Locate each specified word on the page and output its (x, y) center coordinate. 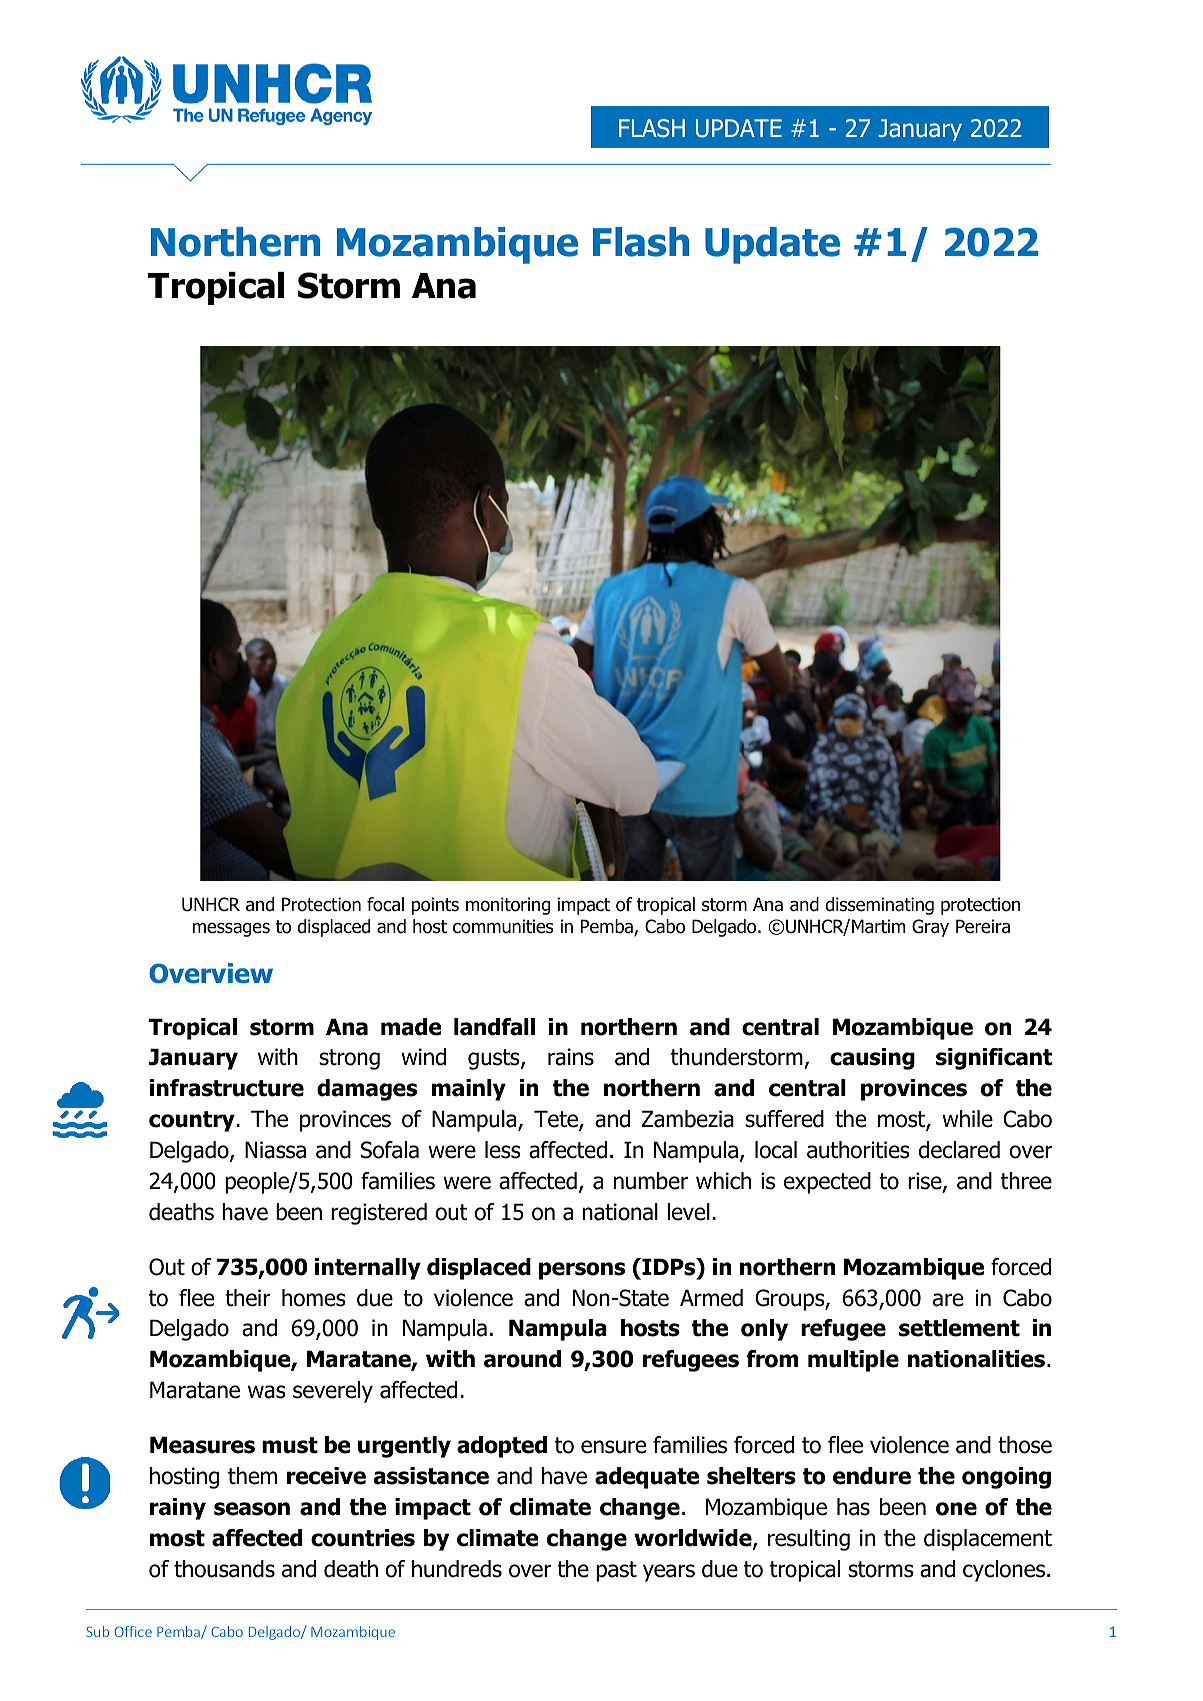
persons (582, 1271)
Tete (557, 1120)
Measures (202, 1445)
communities (503, 926)
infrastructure (227, 1088)
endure (872, 1476)
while (967, 1119)
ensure (613, 1447)
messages (231, 930)
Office (133, 1631)
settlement (959, 1328)
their (247, 1298)
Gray (930, 928)
